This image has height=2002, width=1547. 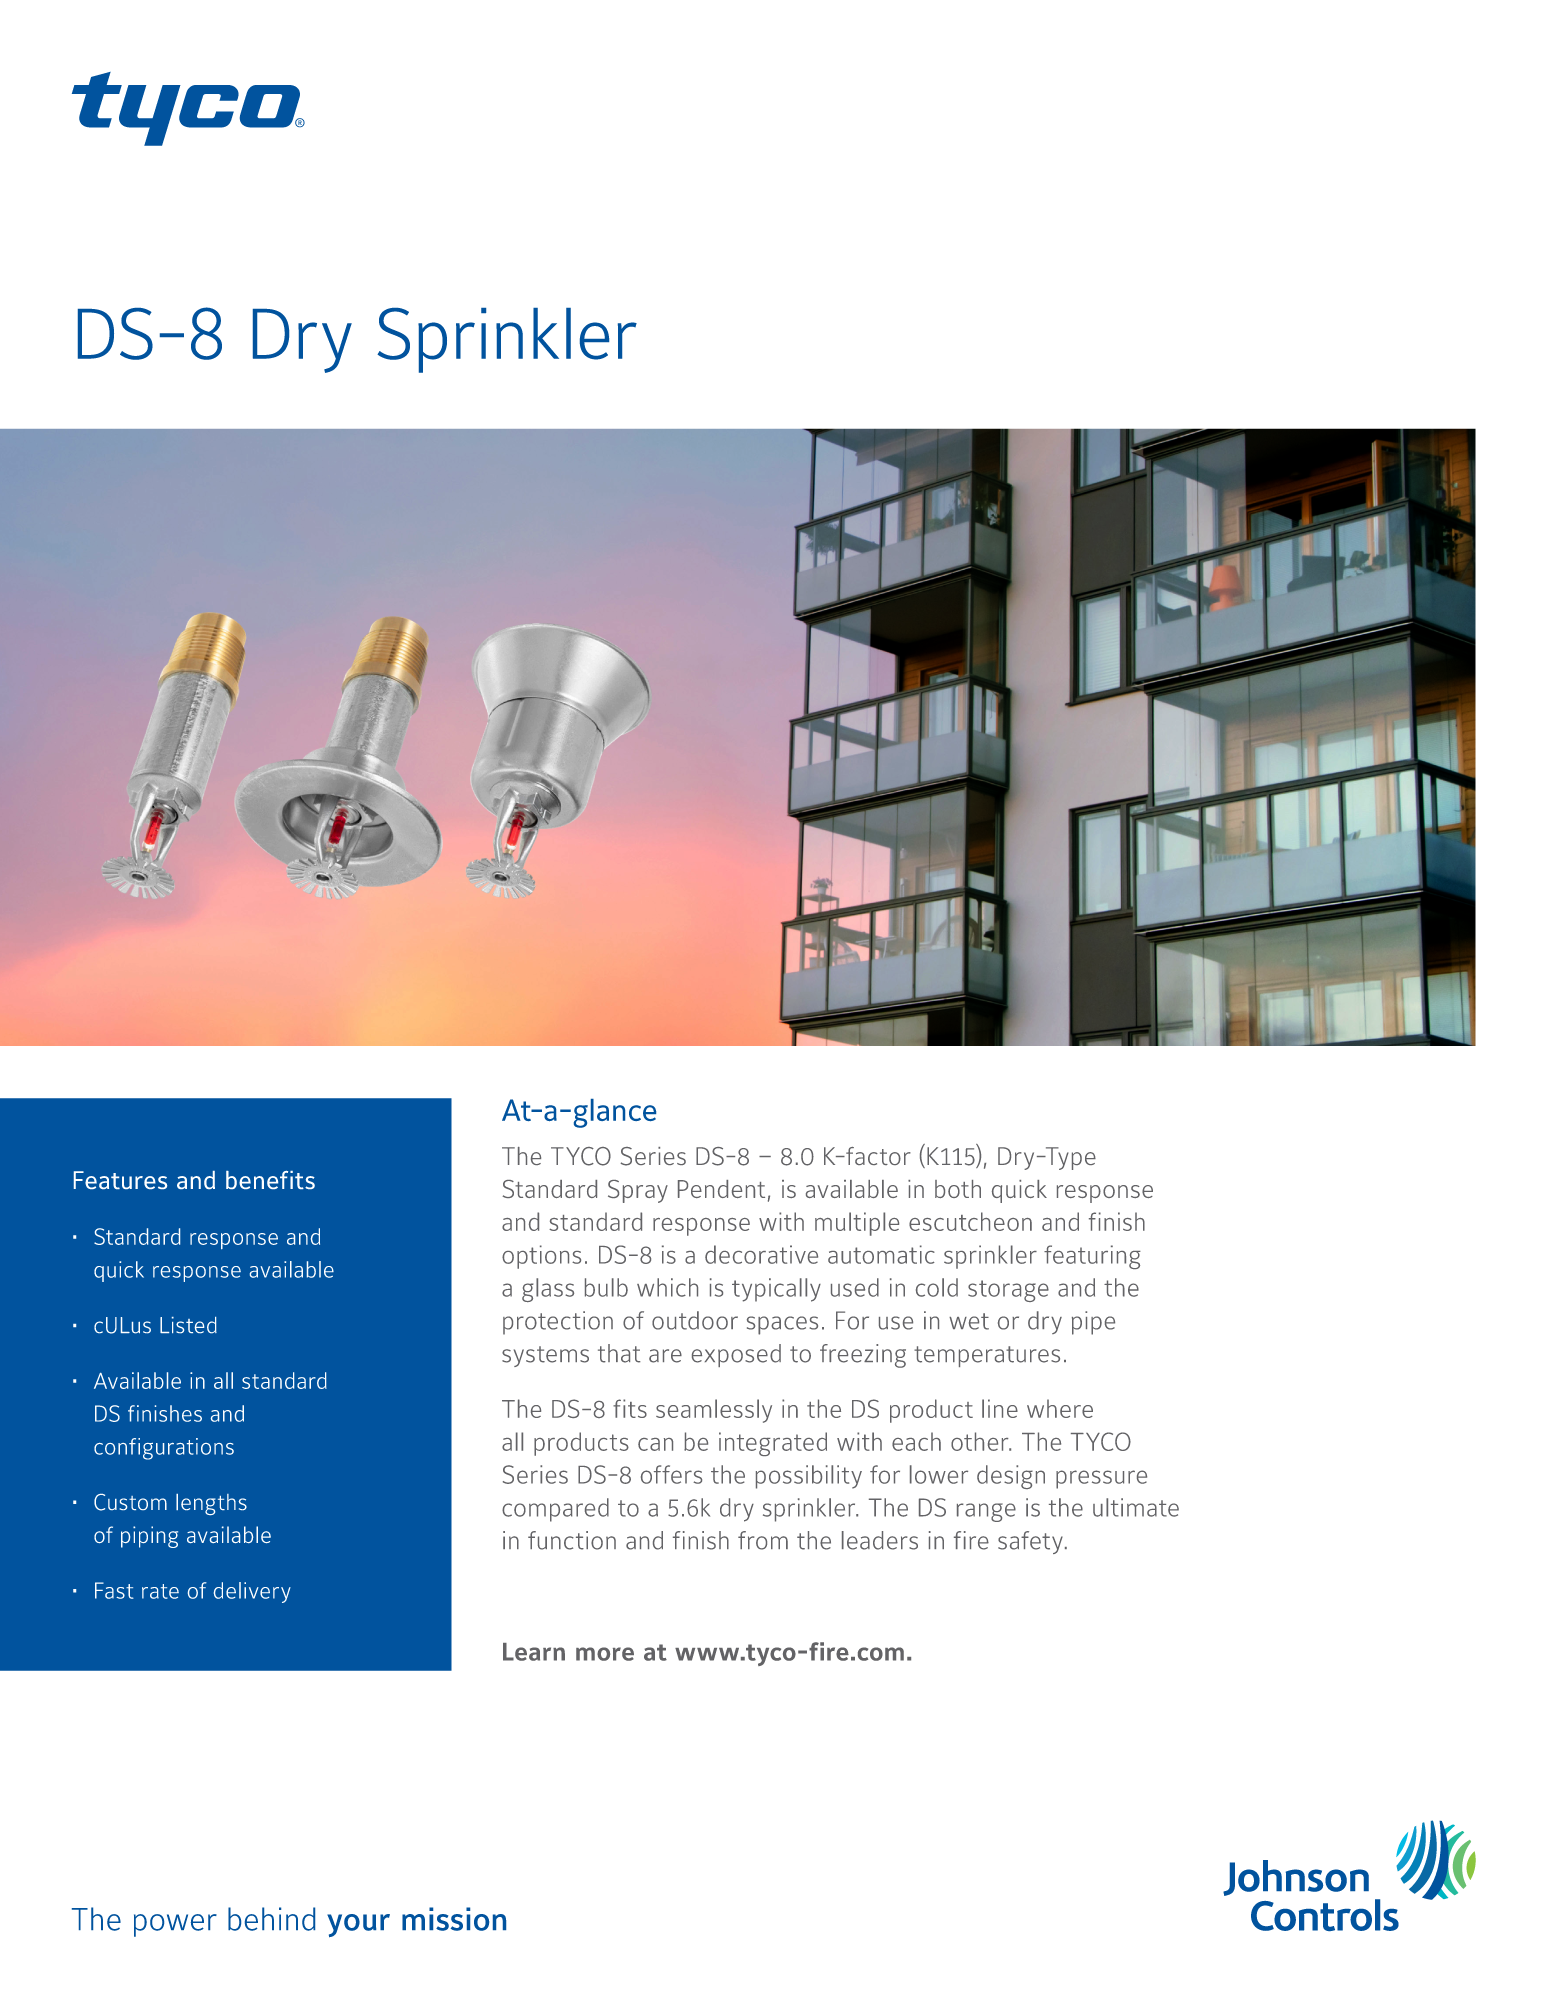 What do you see at coordinates (1011, 1477) in the image?
I see `design` at bounding box center [1011, 1477].
